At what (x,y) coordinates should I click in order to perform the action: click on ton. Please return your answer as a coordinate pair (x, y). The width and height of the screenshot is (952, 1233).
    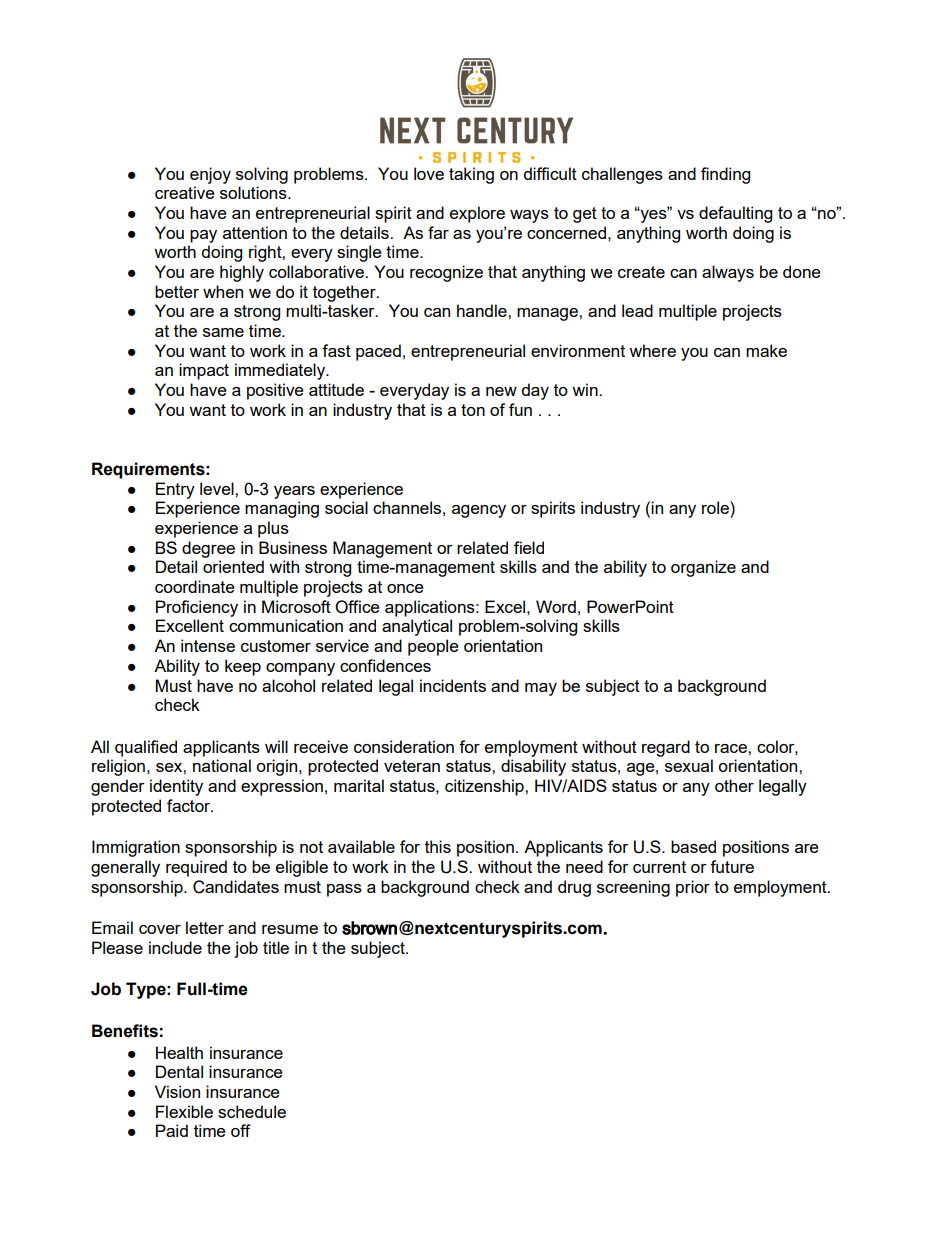
    Looking at the image, I should click on (473, 410).
